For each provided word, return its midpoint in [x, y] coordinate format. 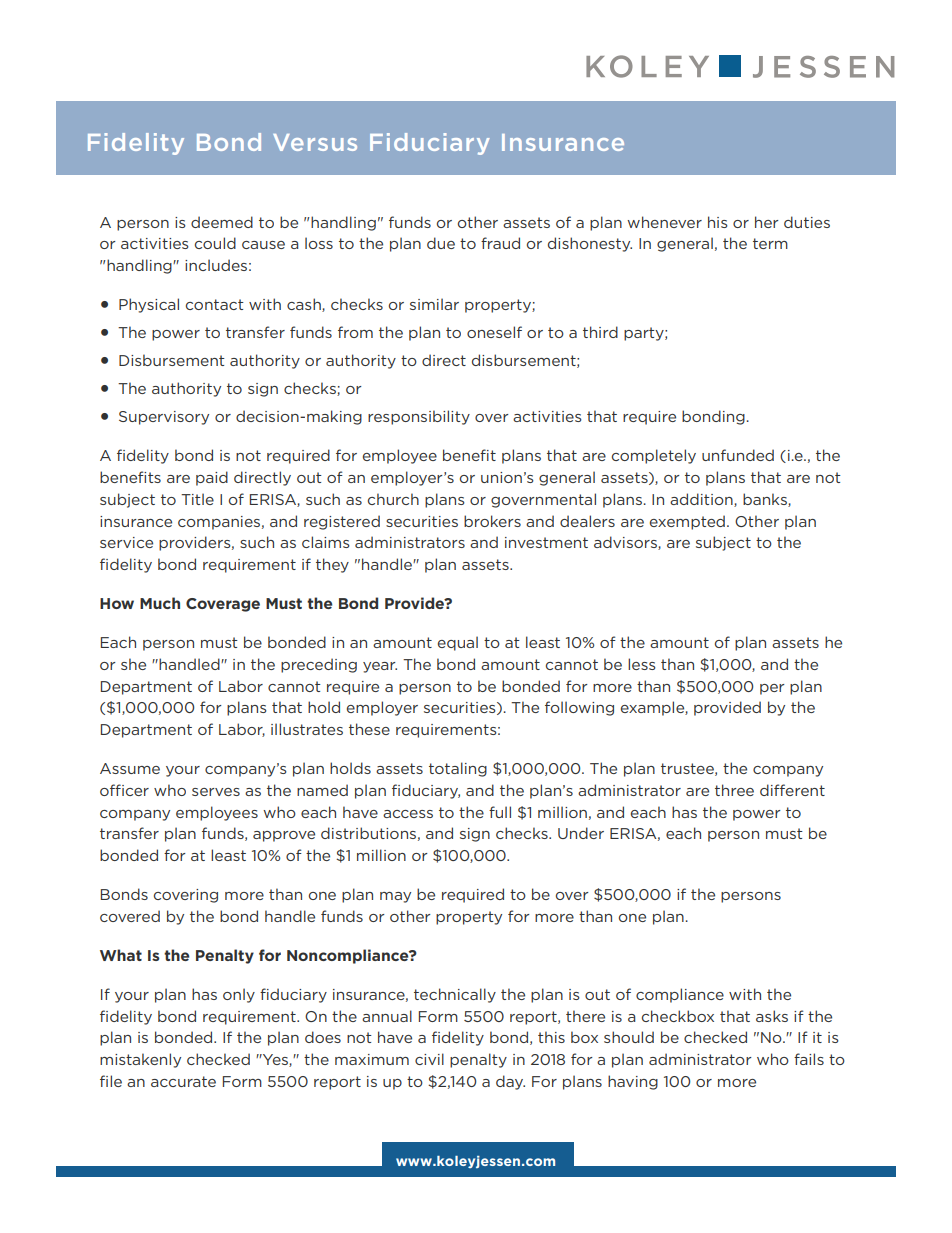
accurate [183, 1081]
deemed [222, 222]
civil [429, 1059]
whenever [664, 222]
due [441, 243]
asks [772, 1016]
